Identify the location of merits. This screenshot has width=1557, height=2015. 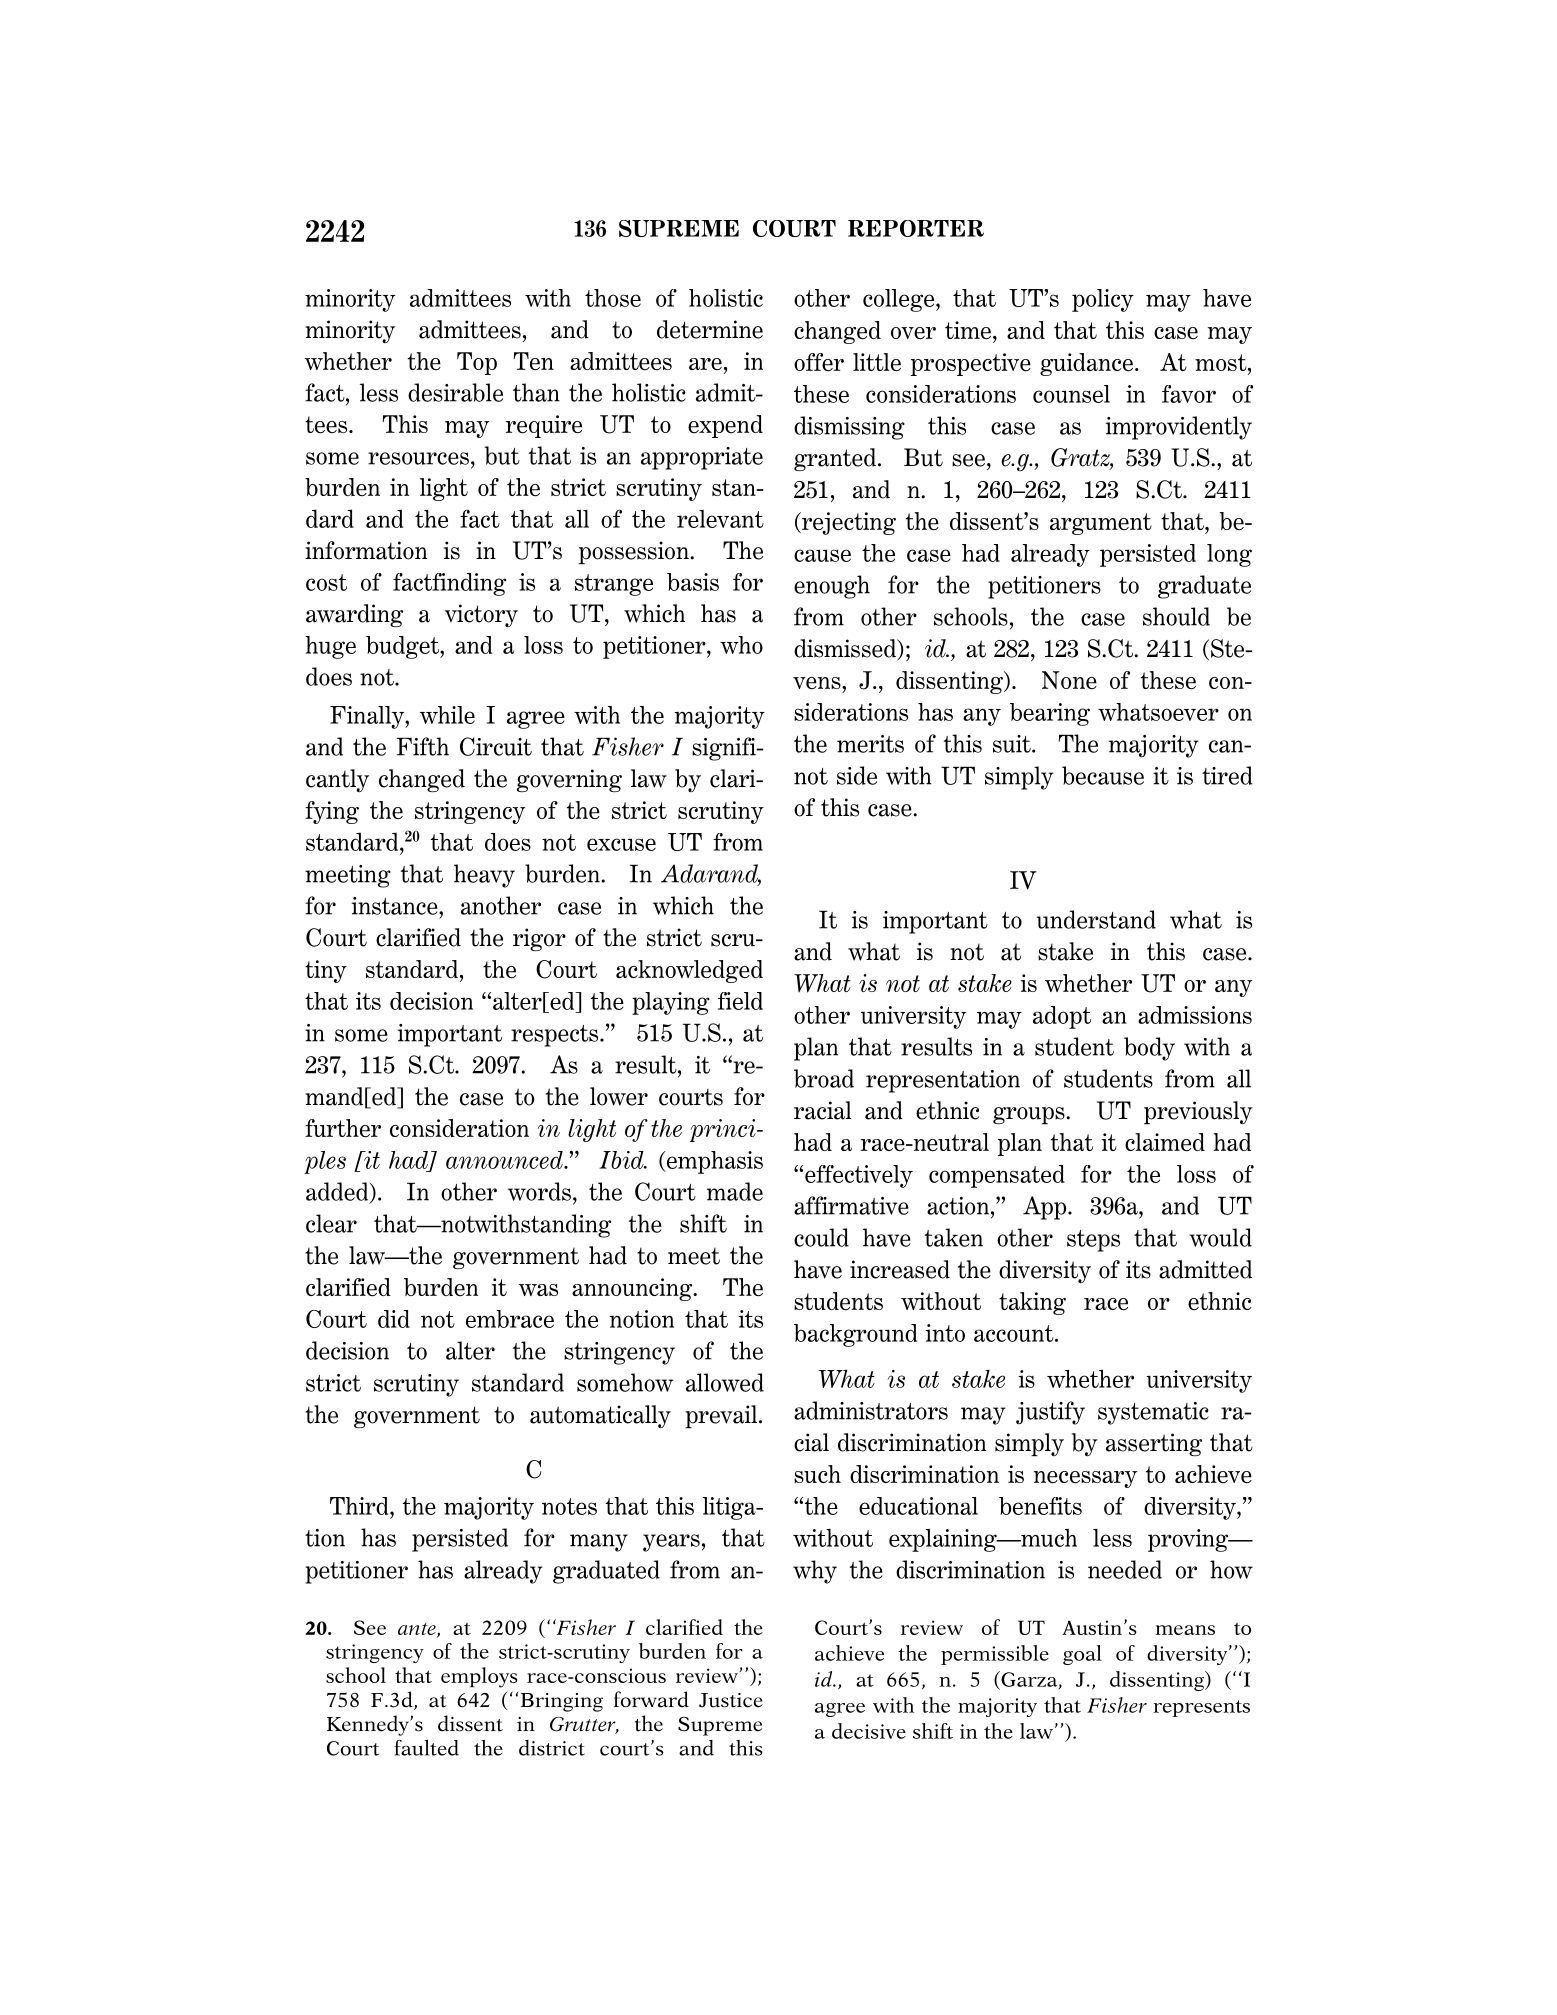
(870, 744).
